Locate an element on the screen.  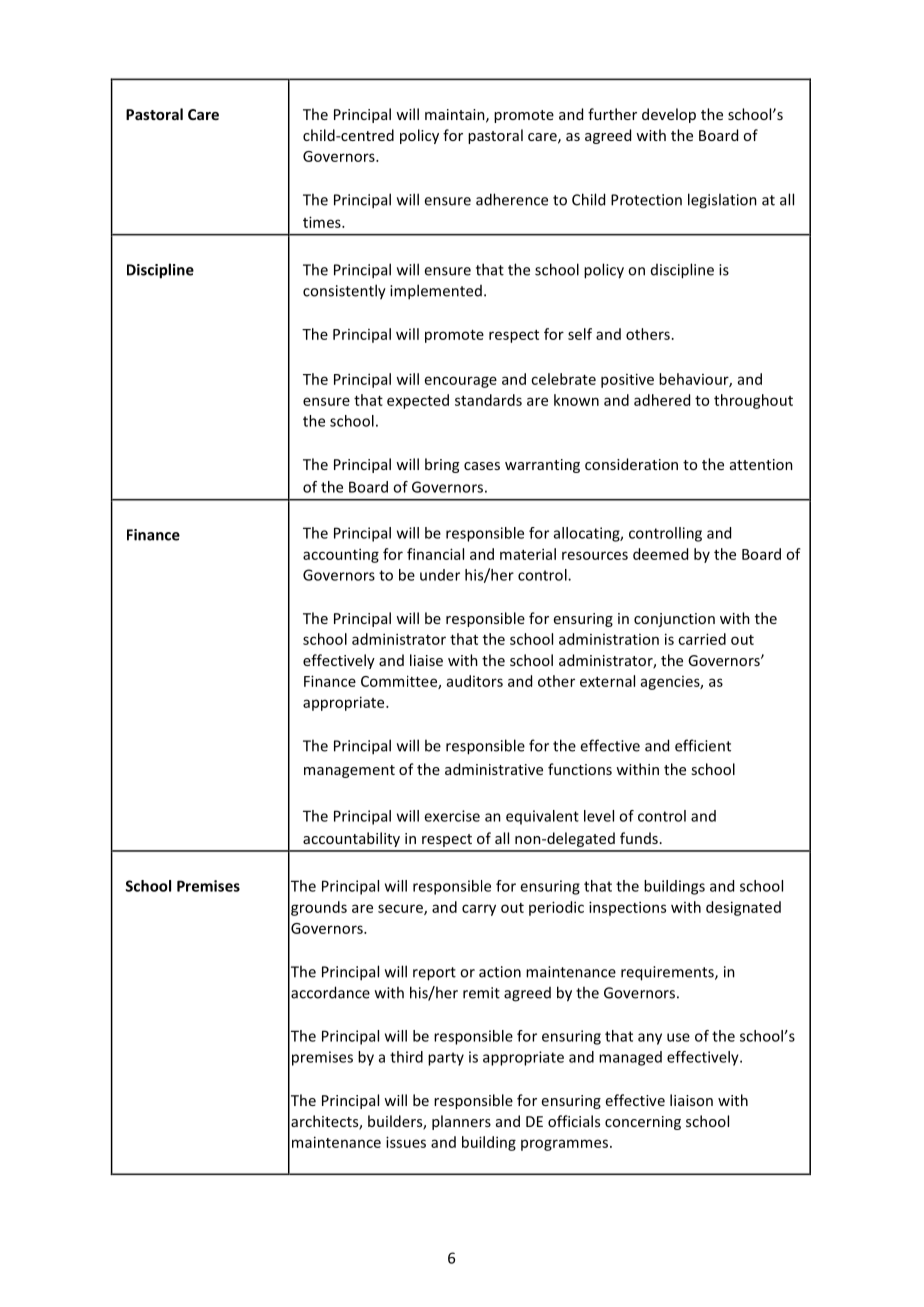
officials is located at coordinates (574, 1121).
